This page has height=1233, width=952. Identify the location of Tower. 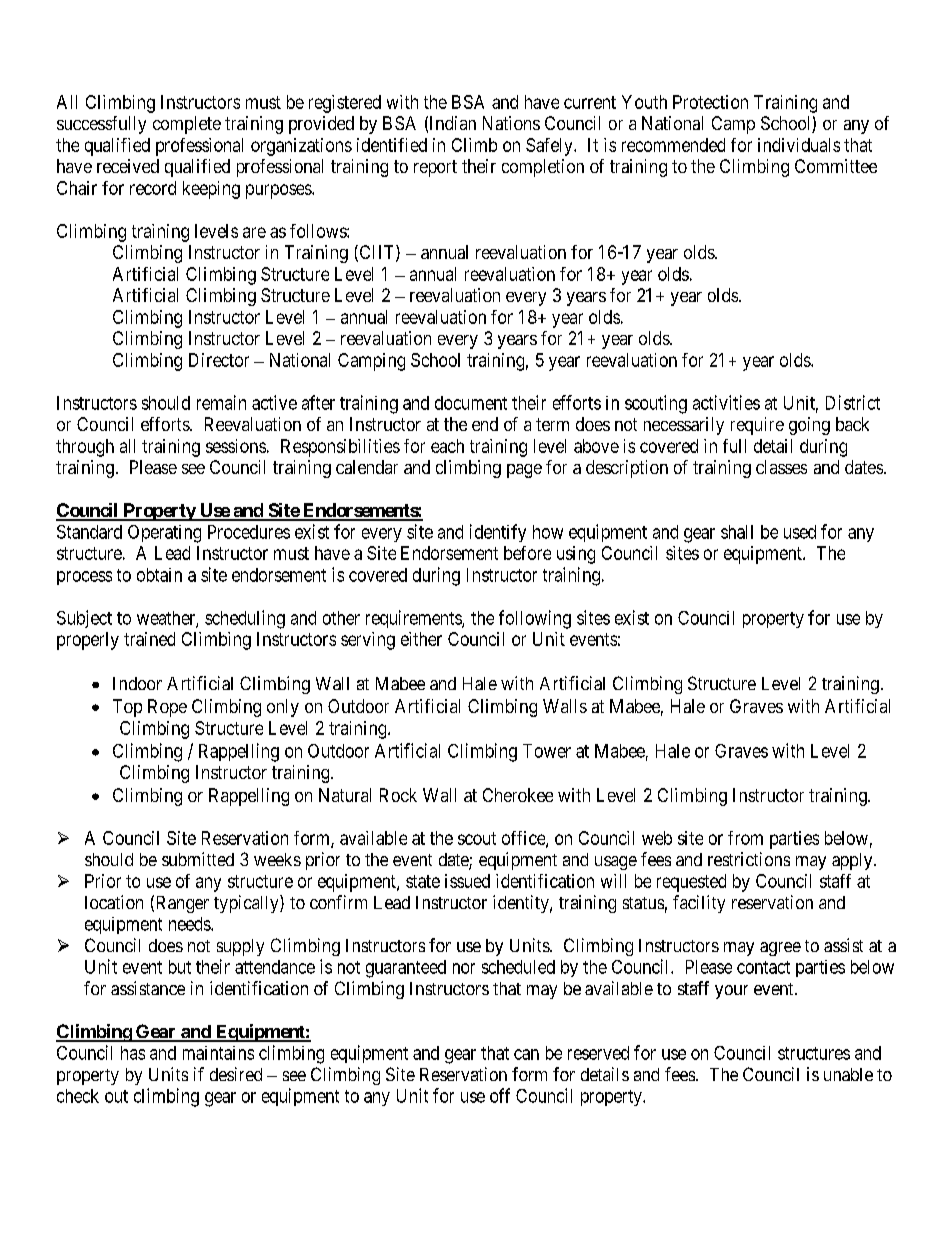
(547, 751).
